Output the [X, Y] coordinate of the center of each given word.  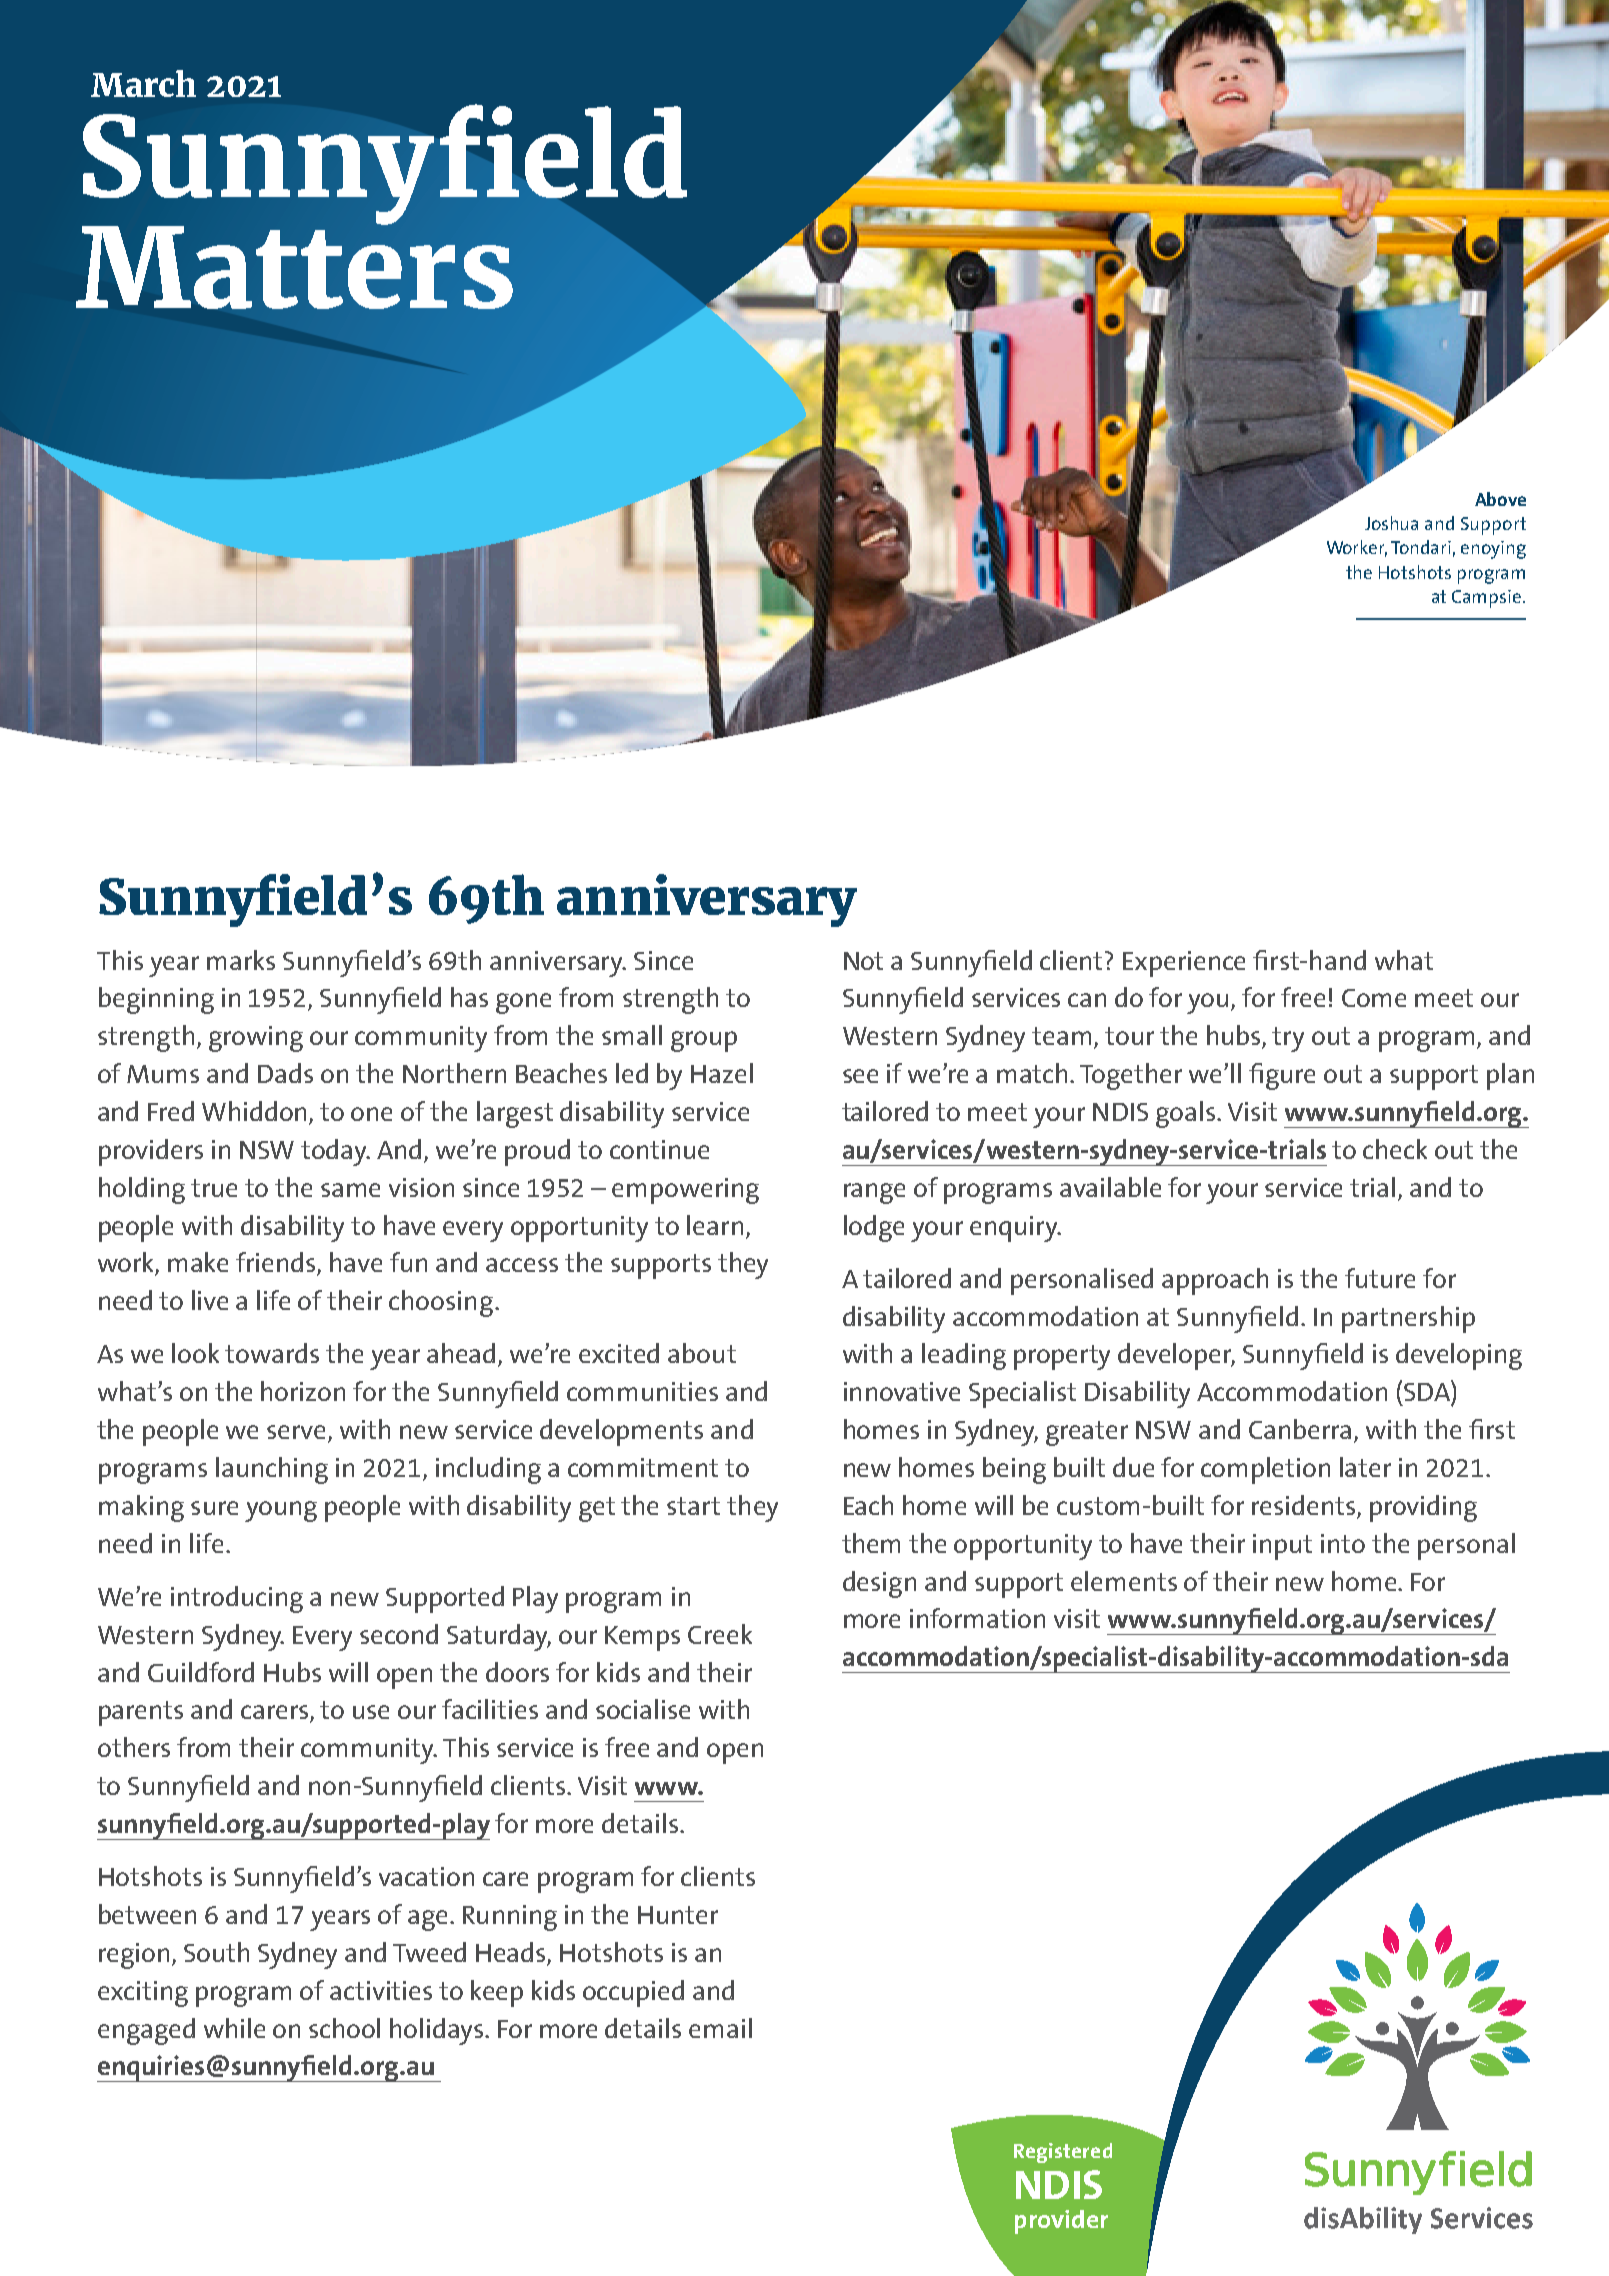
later [1365, 1467]
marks [241, 960]
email [720, 2028]
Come [1374, 998]
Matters [294, 265]
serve [298, 1433]
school [344, 2028]
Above [1500, 499]
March [143, 83]
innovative [902, 1391]
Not [863, 961]
